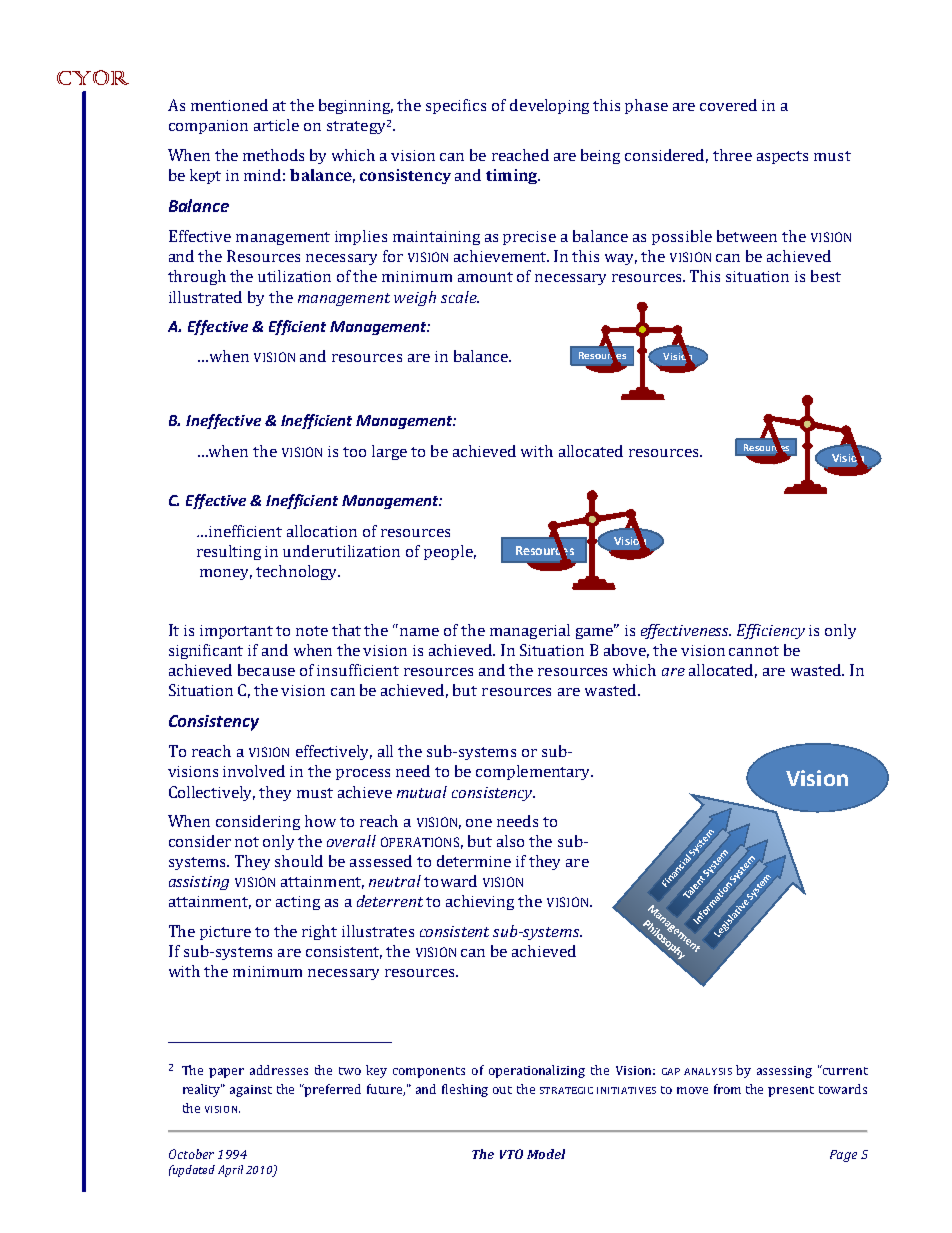 Image resolution: width=952 pixels, height=1233 pixels. I want to click on managerial, so click(530, 631).
